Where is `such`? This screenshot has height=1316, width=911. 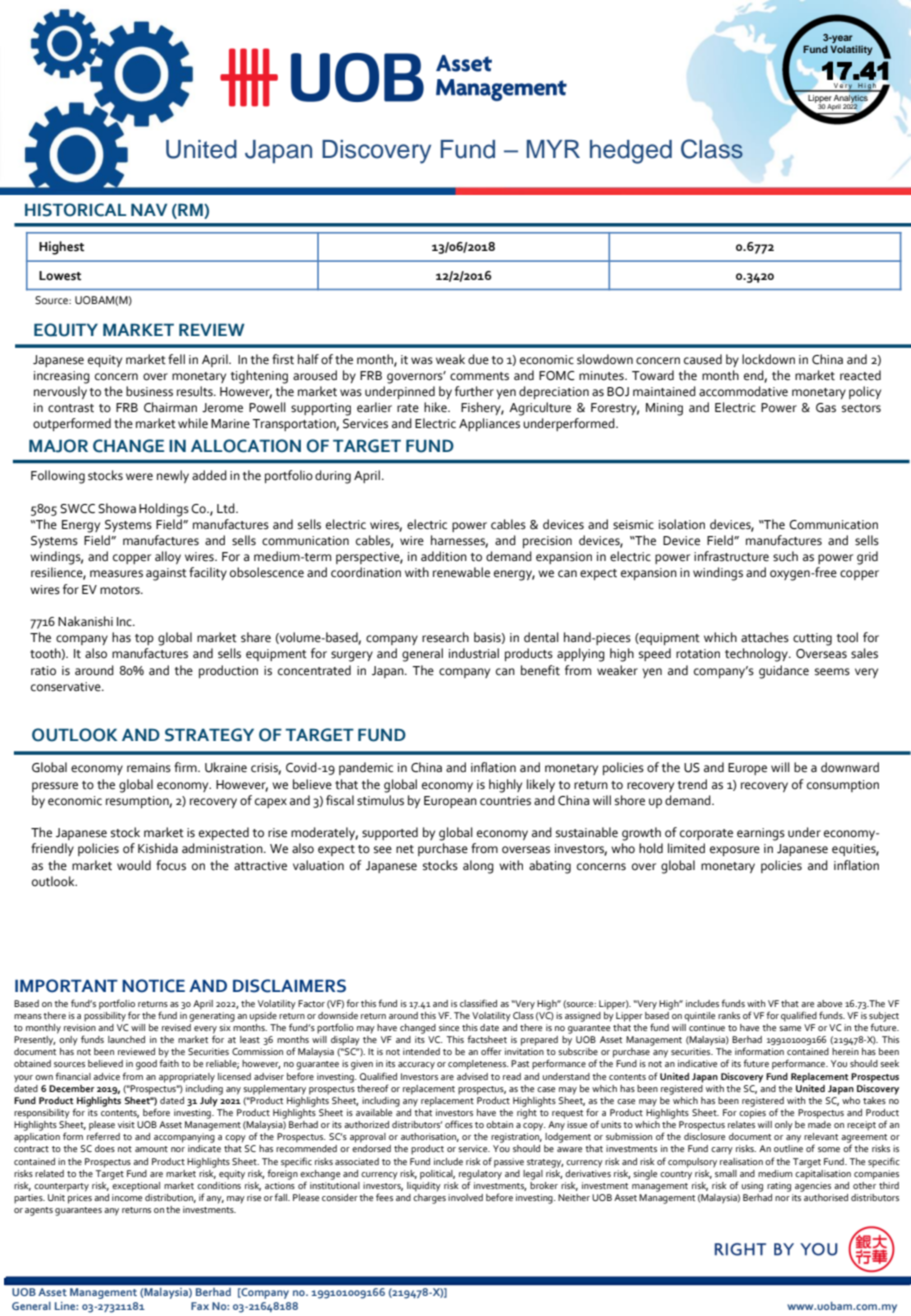
such is located at coordinates (785, 556).
